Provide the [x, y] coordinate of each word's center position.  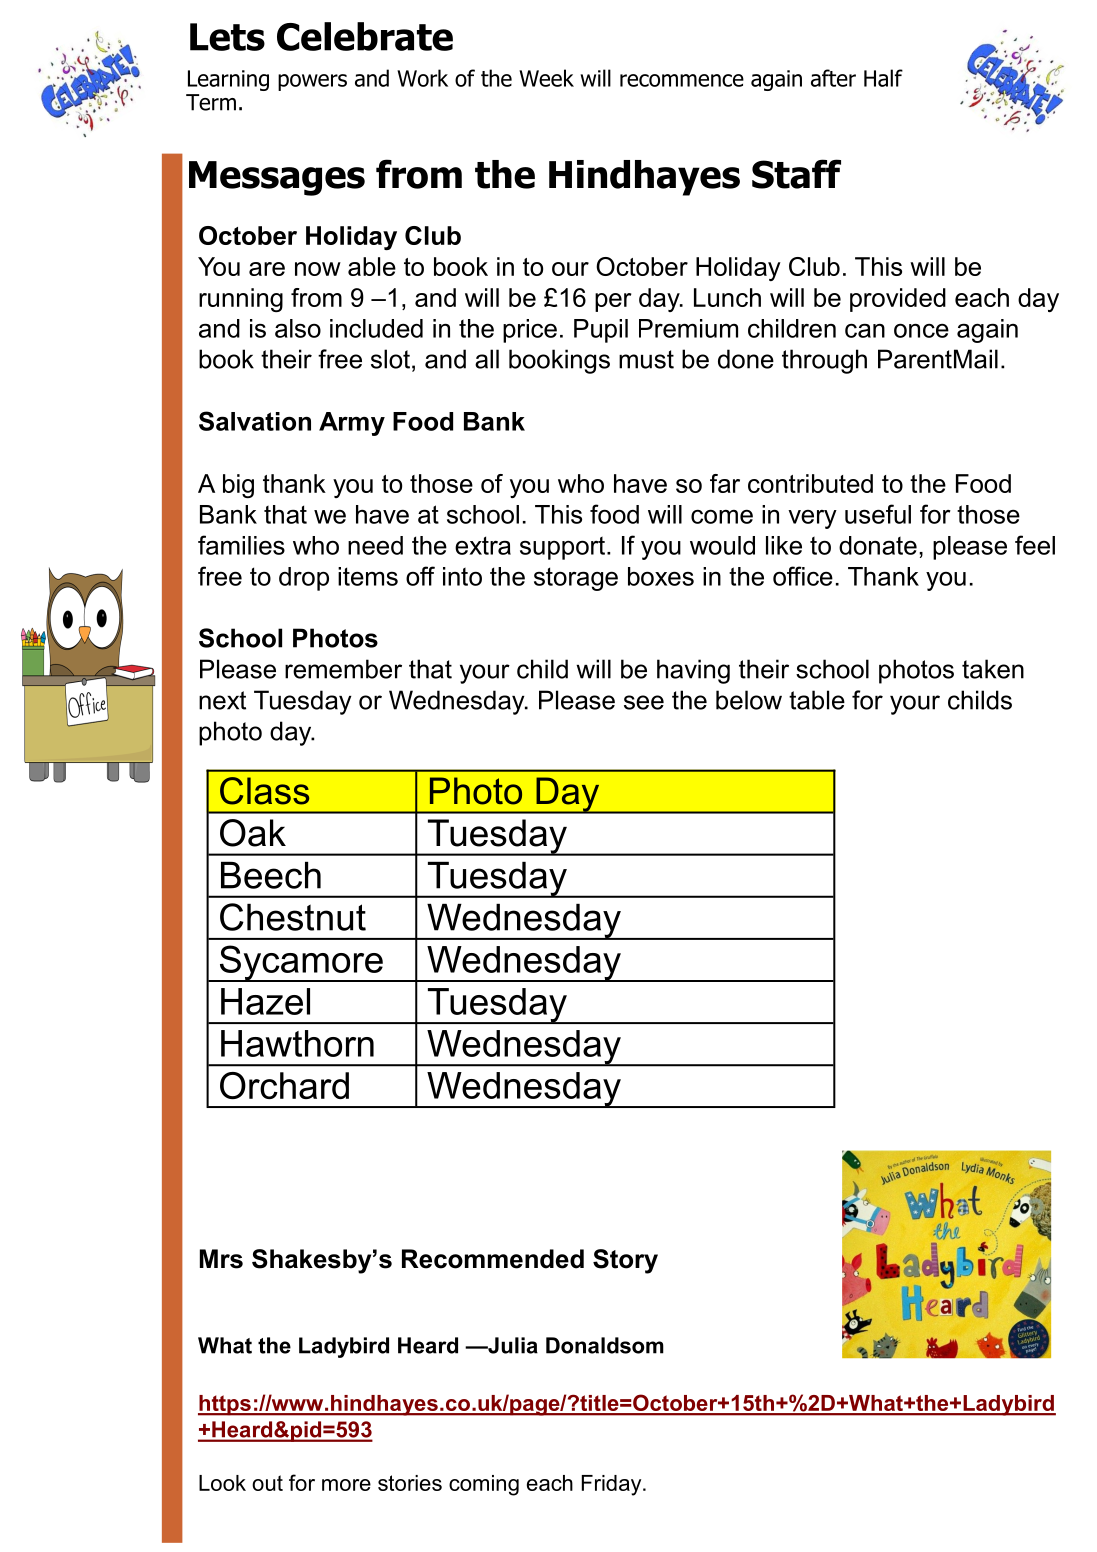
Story [625, 1261]
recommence [682, 80]
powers [312, 82]
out [267, 1483]
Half [883, 78]
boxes [661, 576]
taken [993, 669]
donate [878, 545]
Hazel [265, 1001]
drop [304, 579]
